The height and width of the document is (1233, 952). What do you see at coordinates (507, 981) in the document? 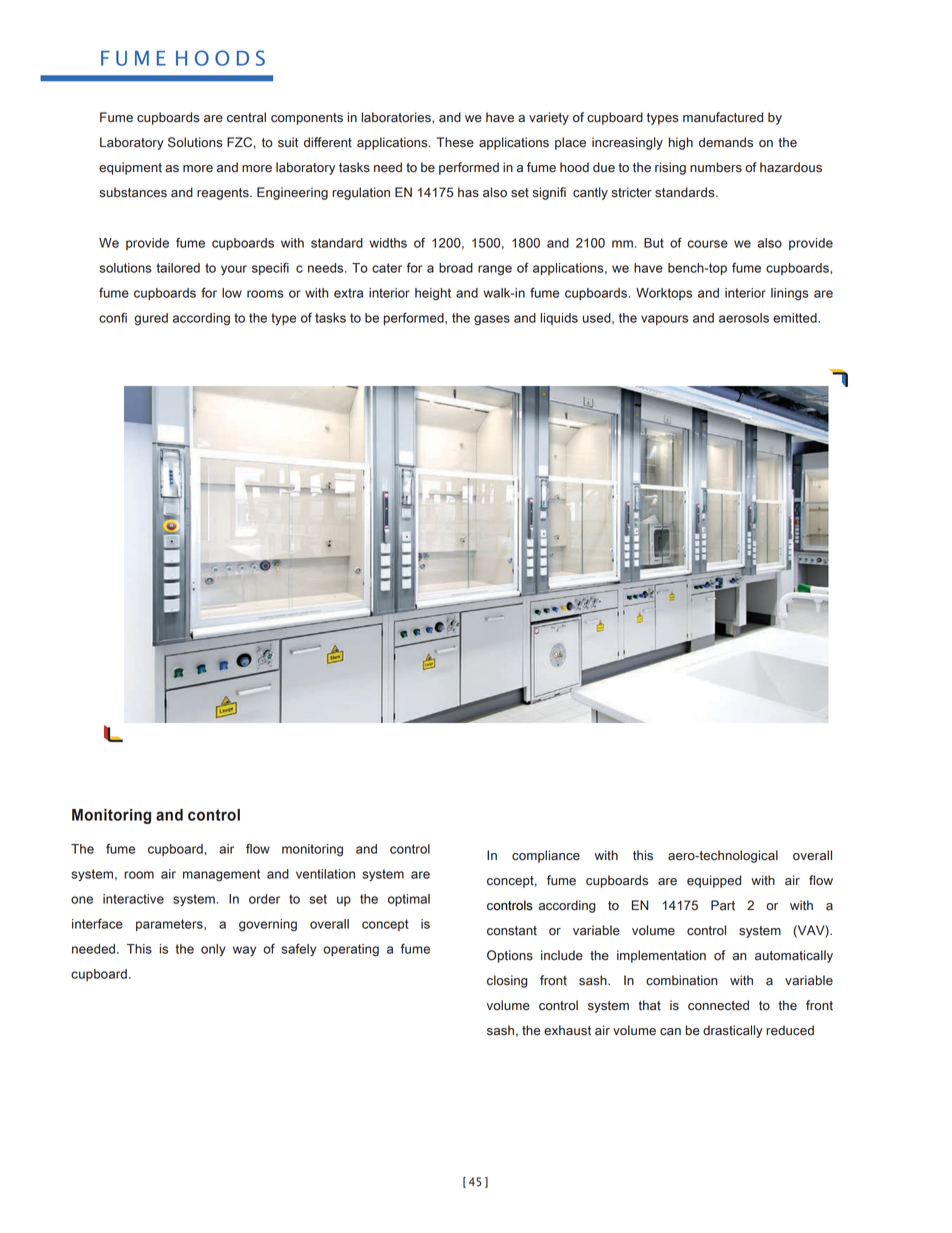
I see `closing` at bounding box center [507, 981].
